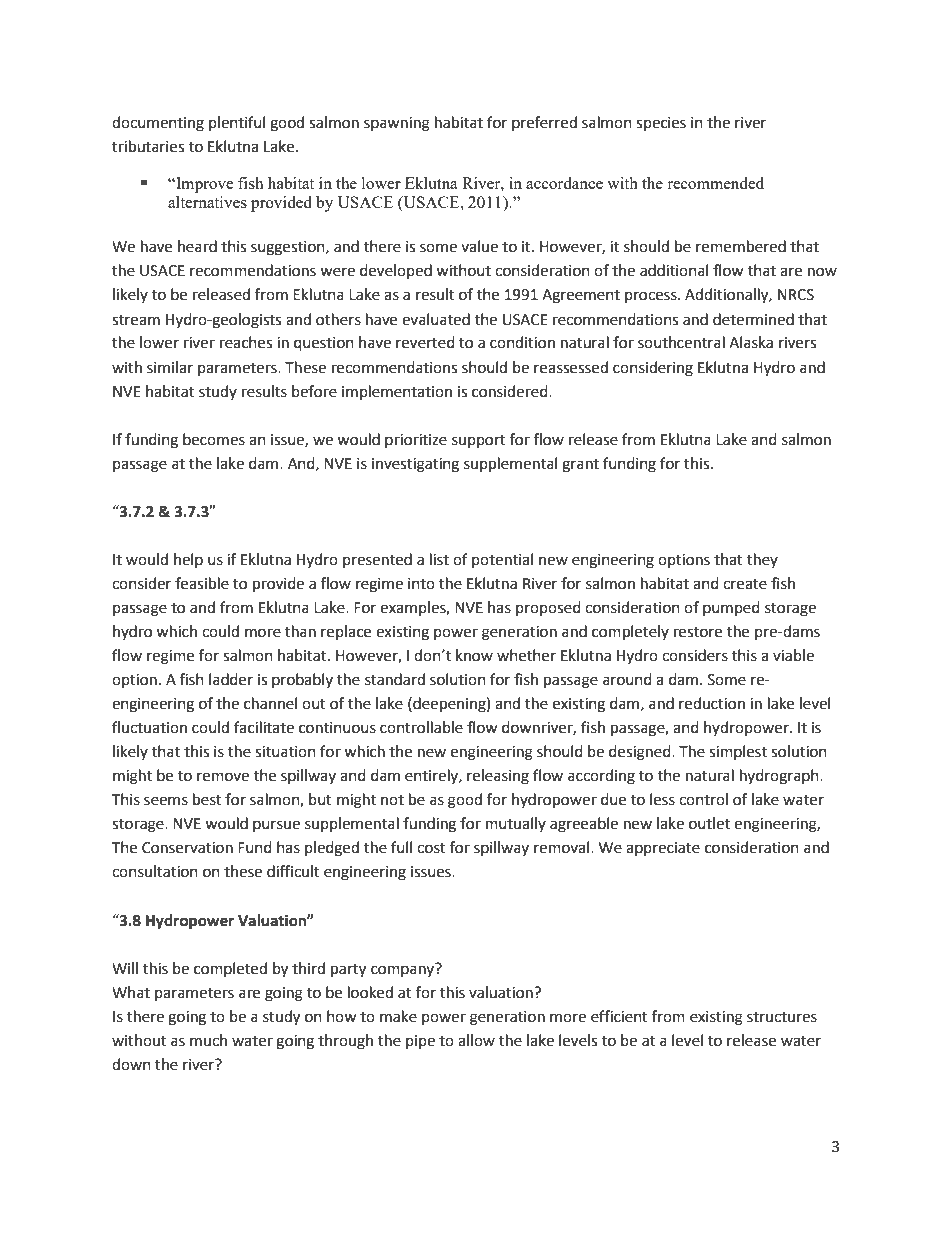  Describe the element at coordinates (498, 777) in the screenshot. I see `releasing` at that location.
